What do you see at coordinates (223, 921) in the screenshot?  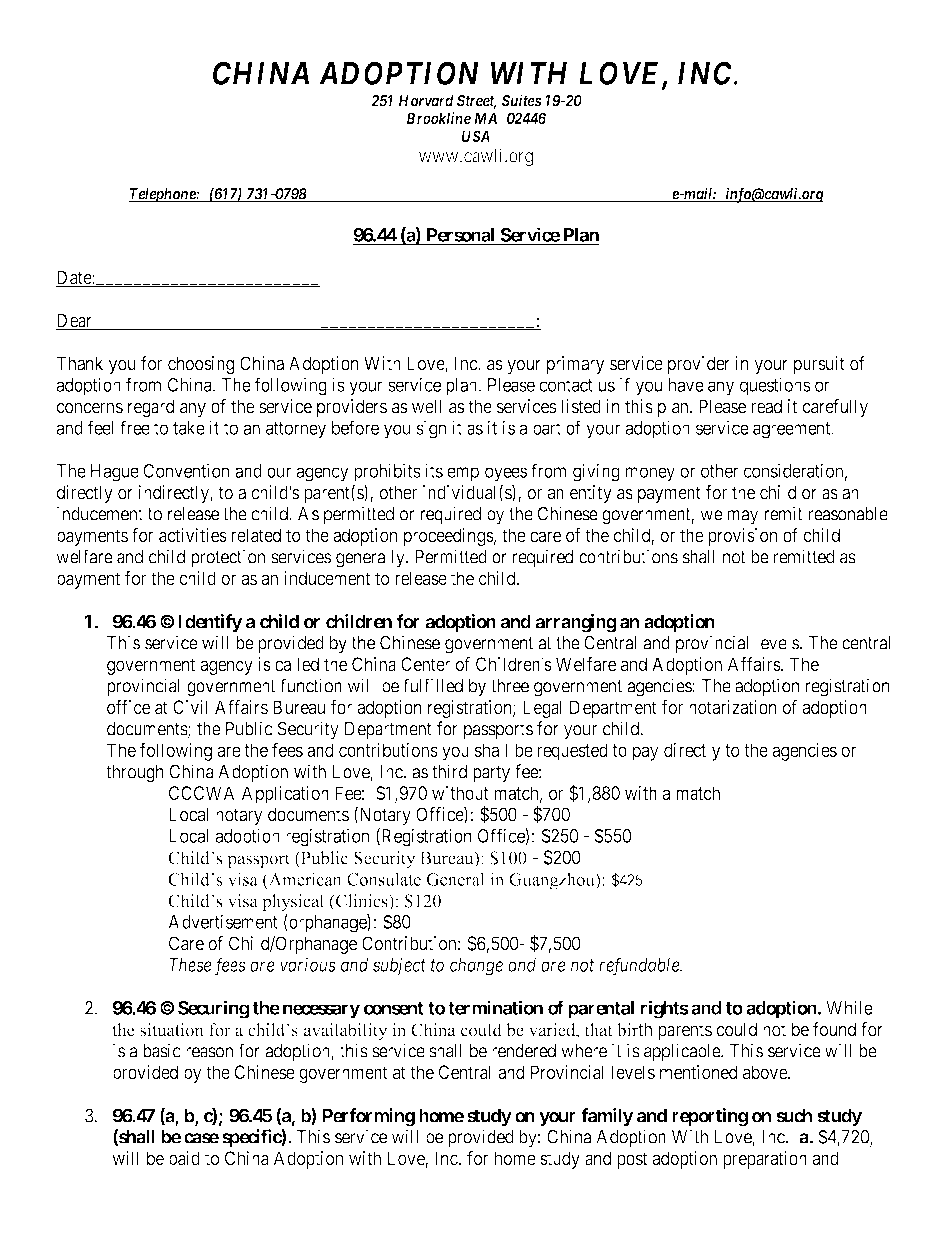 I see `Advertisement` at bounding box center [223, 921].
